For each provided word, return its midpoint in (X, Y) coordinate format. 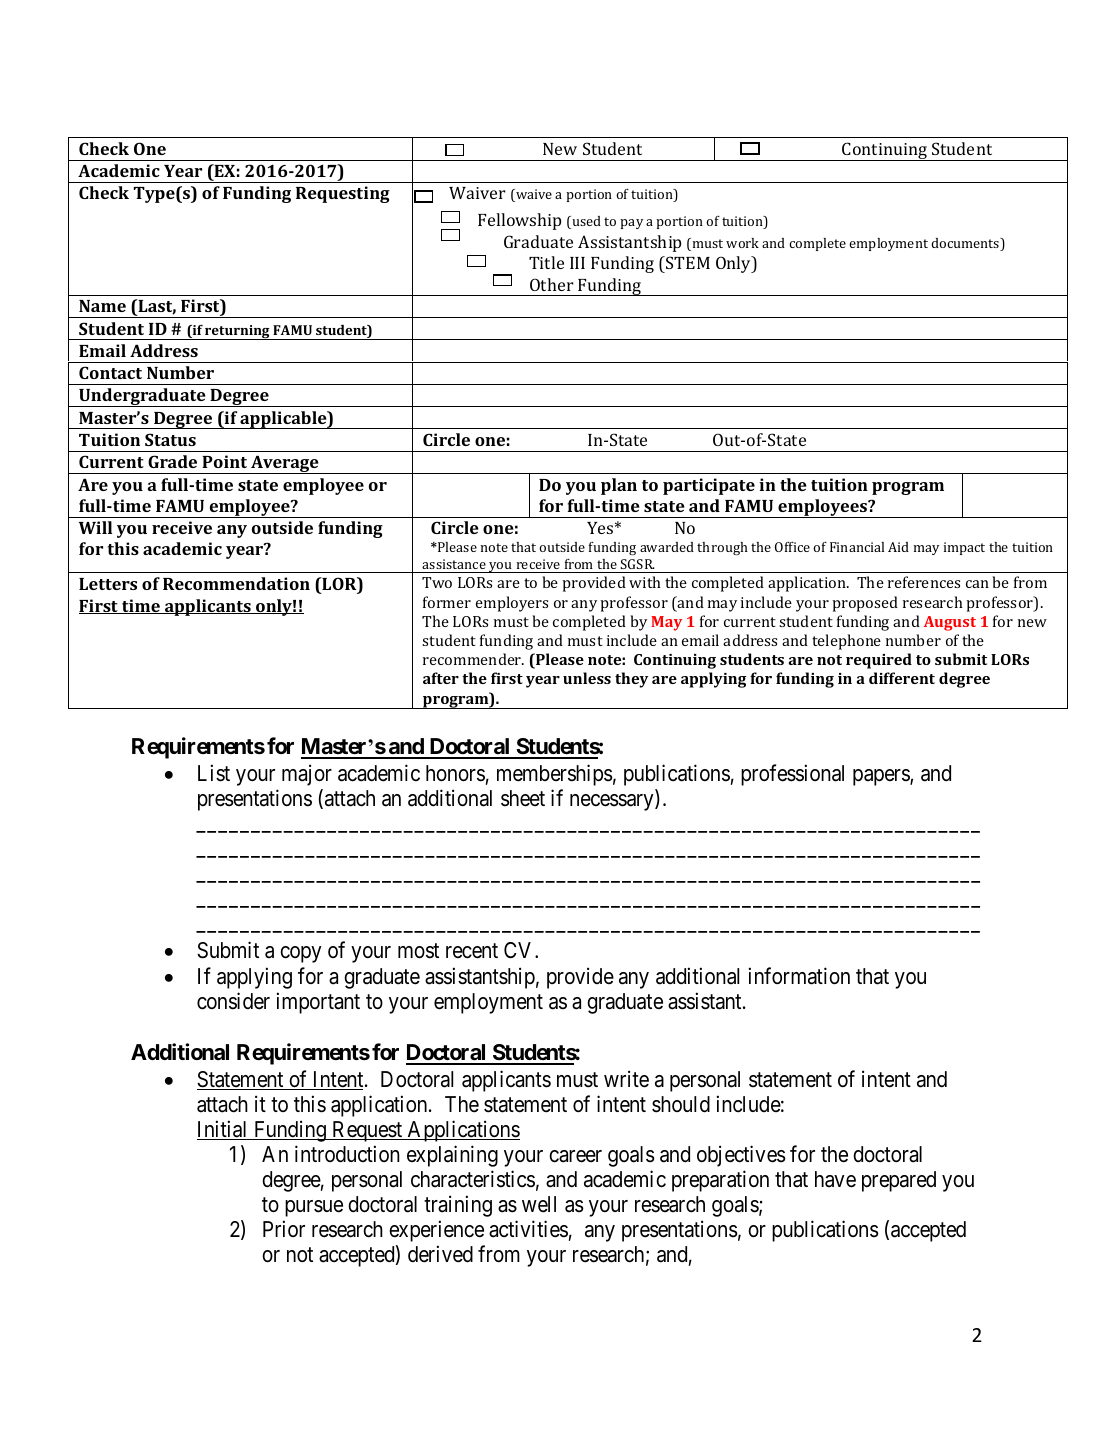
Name (102, 306)
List (214, 773)
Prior (284, 1228)
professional (792, 775)
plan (619, 486)
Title (546, 262)
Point (224, 461)
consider (233, 1001)
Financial (857, 547)
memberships (555, 775)
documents (966, 244)
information (799, 976)
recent (472, 951)
